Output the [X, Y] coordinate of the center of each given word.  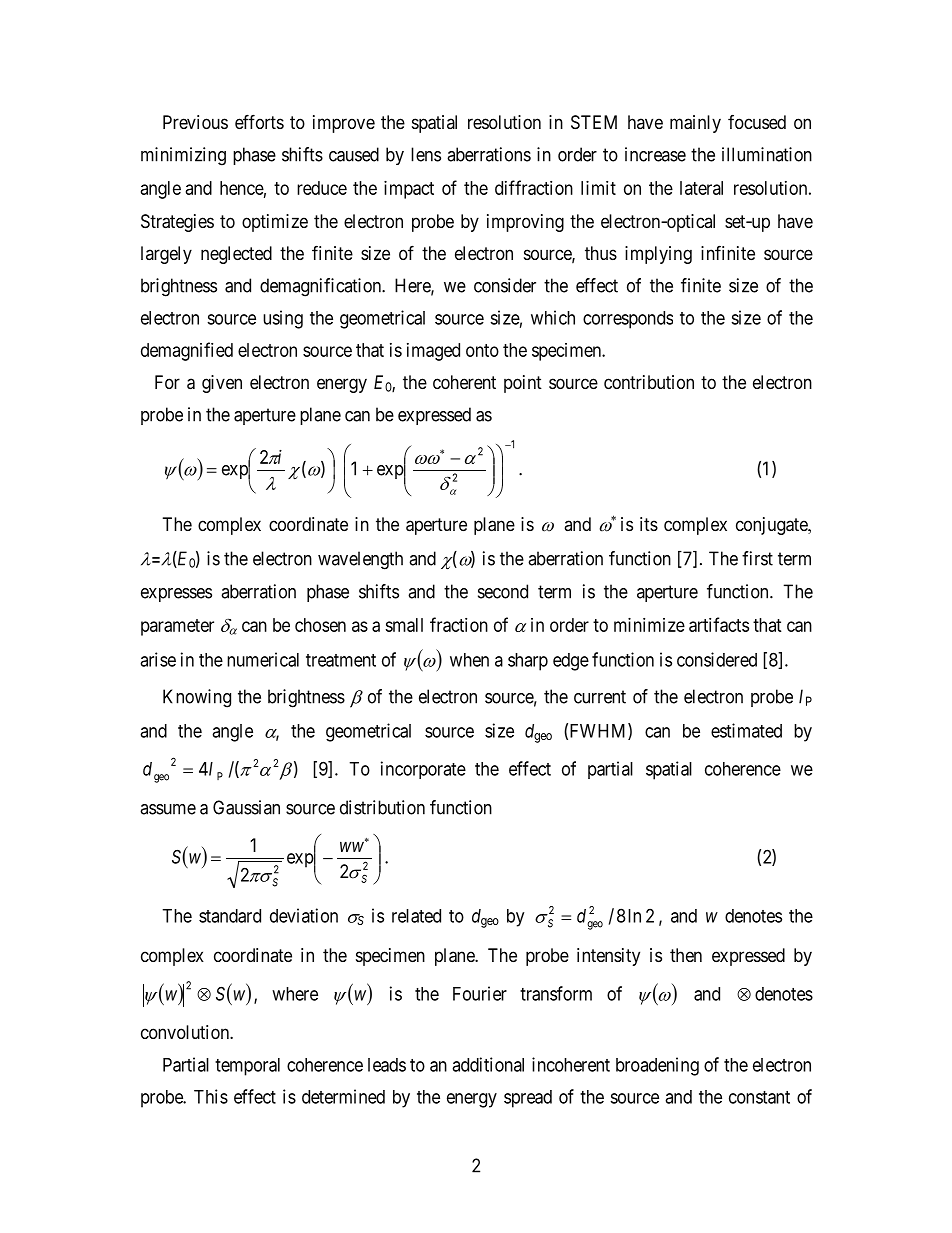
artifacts [719, 624]
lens [426, 154]
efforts [259, 121]
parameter [177, 627]
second [503, 591]
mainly [695, 124]
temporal [247, 1067]
